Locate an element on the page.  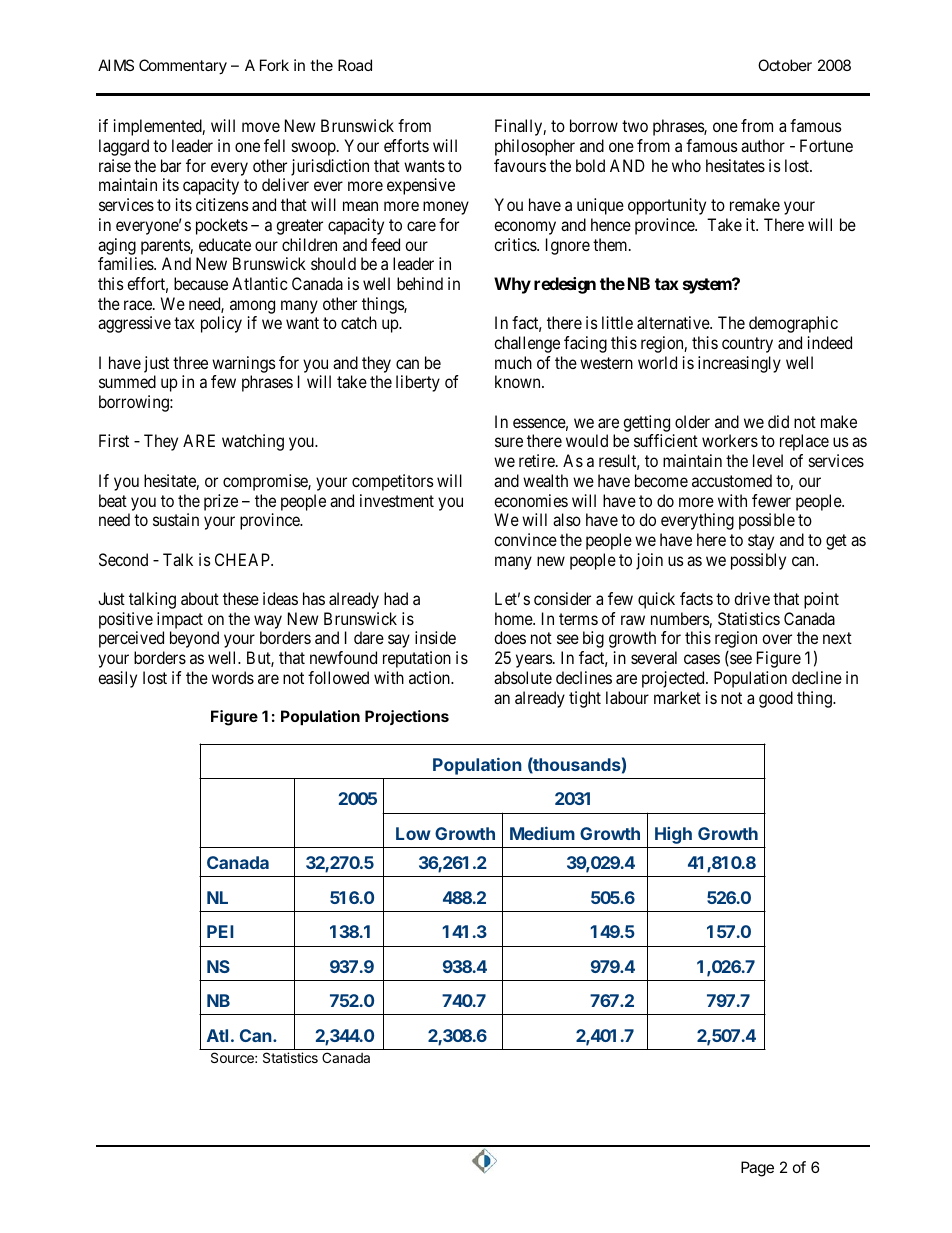
home is located at coordinates (514, 618).
